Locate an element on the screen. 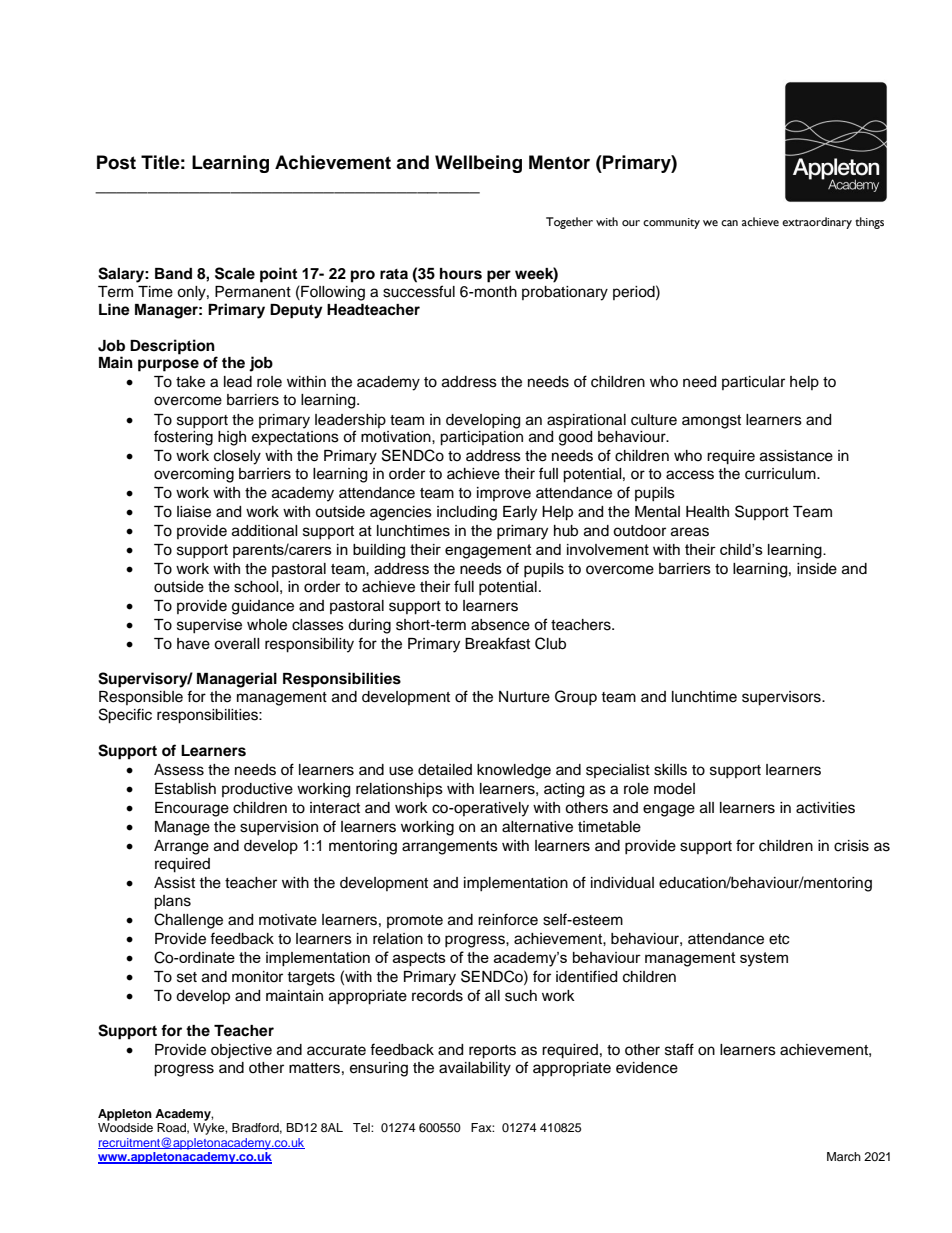 This screenshot has width=952, height=1233. supervisors is located at coordinates (782, 698).
